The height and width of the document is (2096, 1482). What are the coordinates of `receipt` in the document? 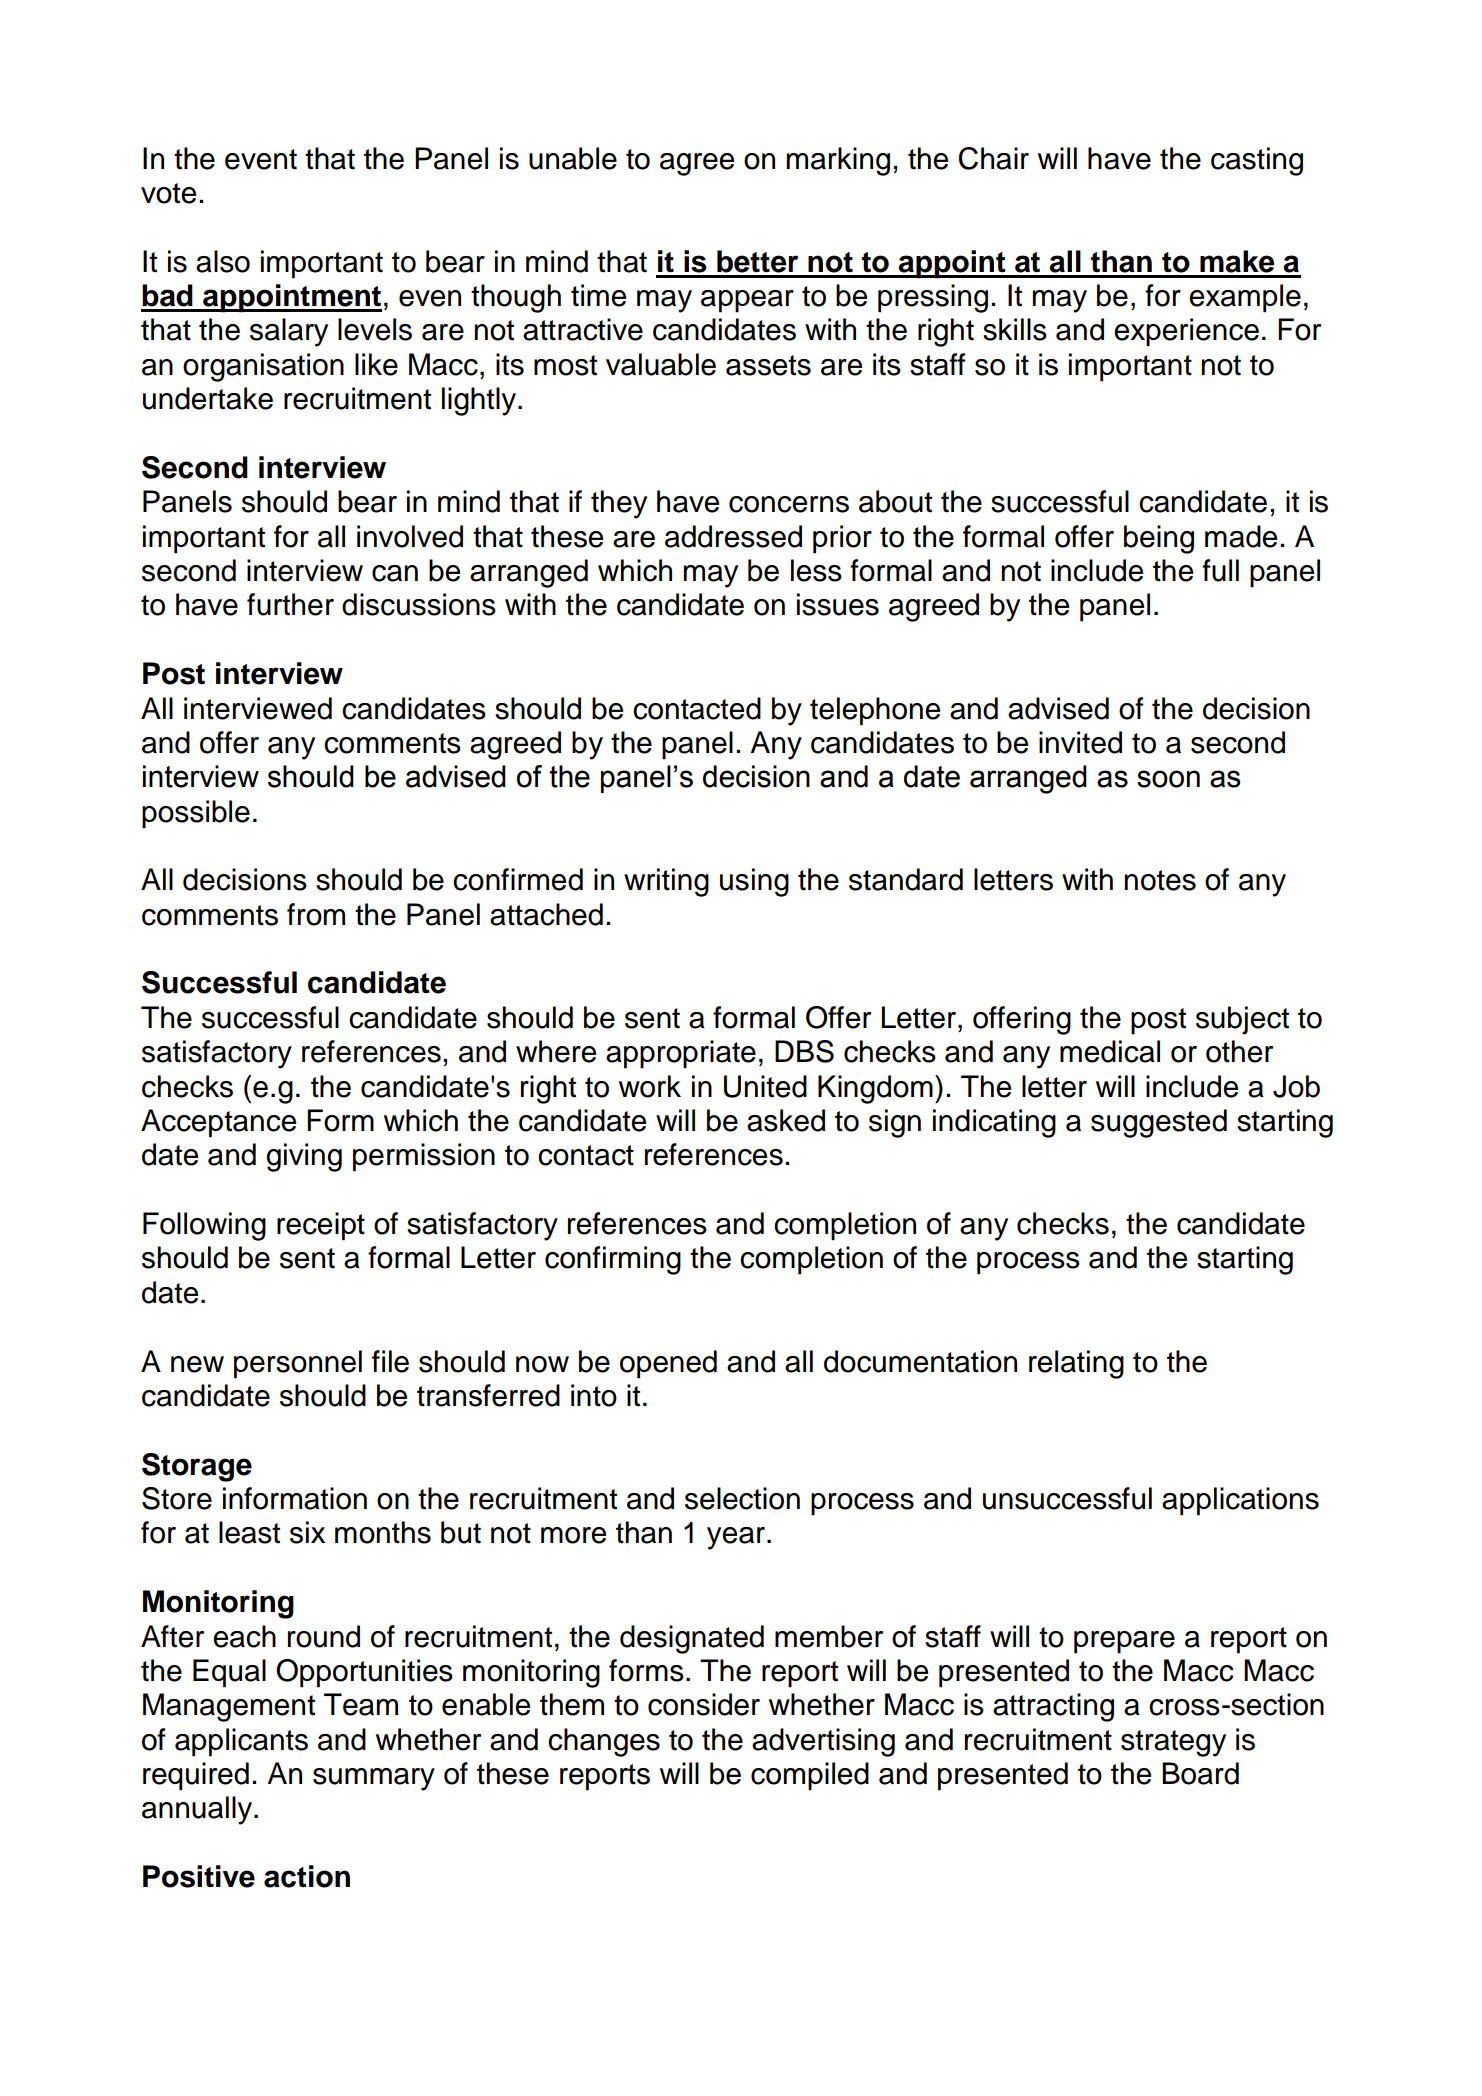 It's located at (321, 1226).
